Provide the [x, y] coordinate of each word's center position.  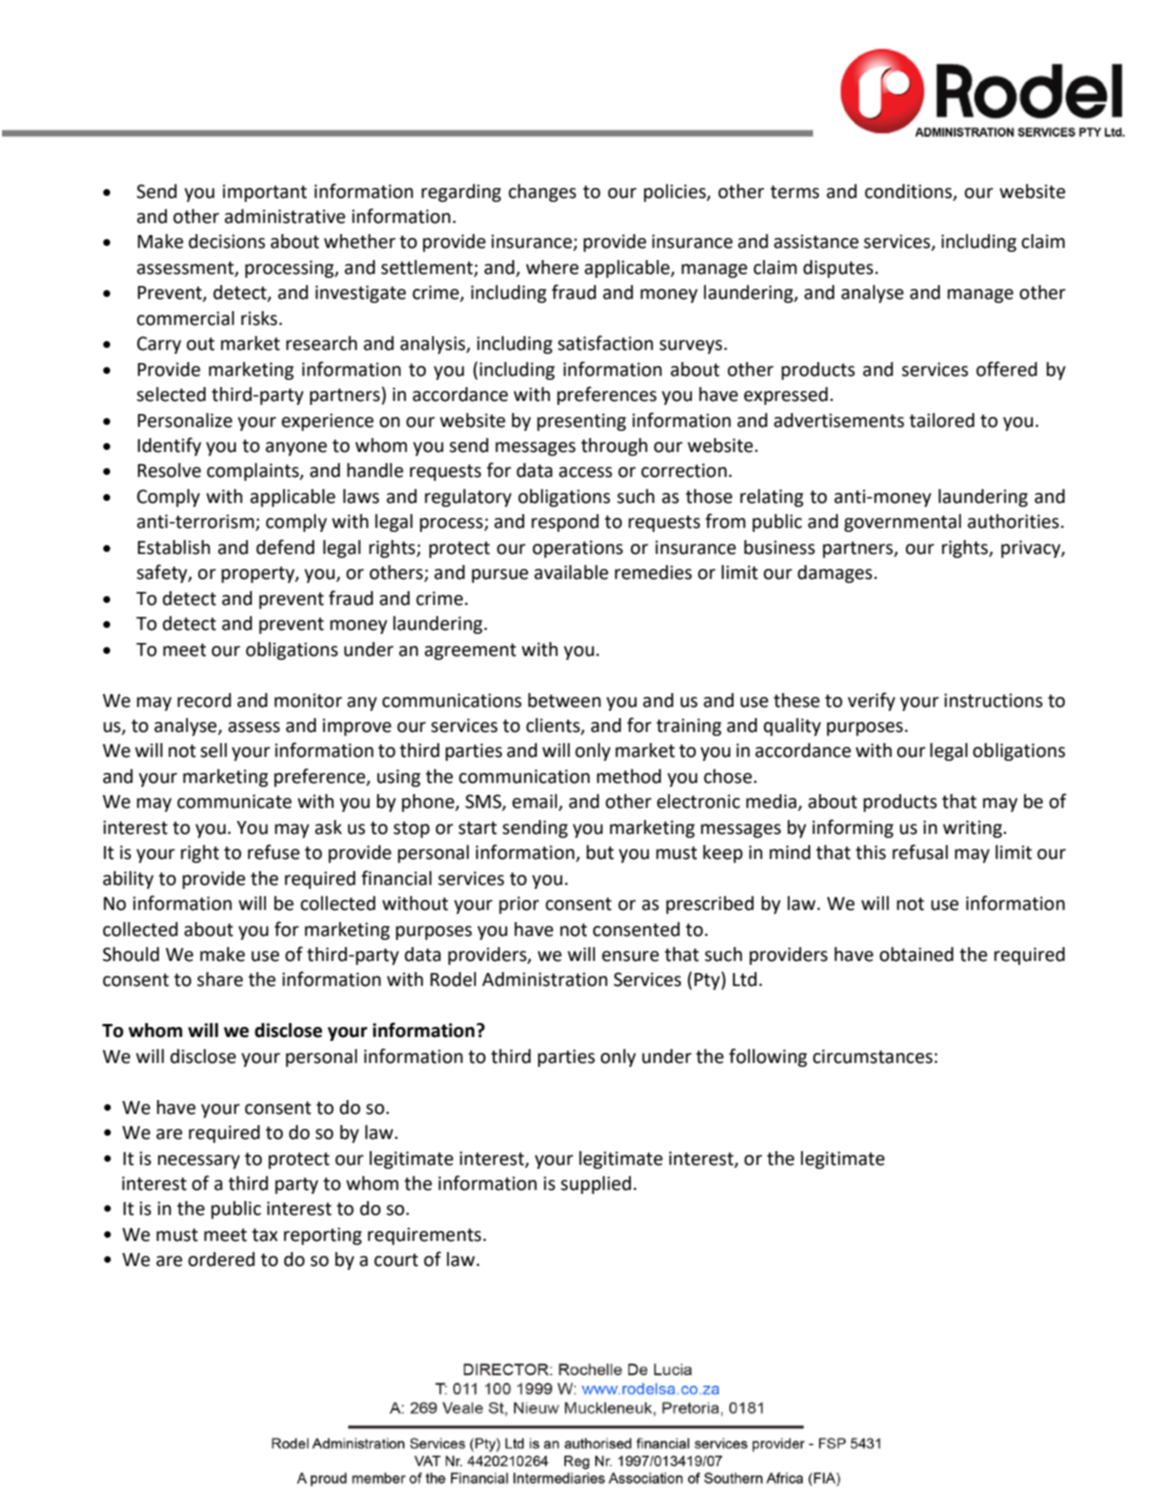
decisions [227, 241]
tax [265, 1235]
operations [578, 549]
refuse [274, 852]
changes [542, 193]
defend [285, 547]
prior [519, 905]
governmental [902, 523]
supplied [596, 1185]
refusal [920, 852]
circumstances [874, 1056]
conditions [909, 192]
